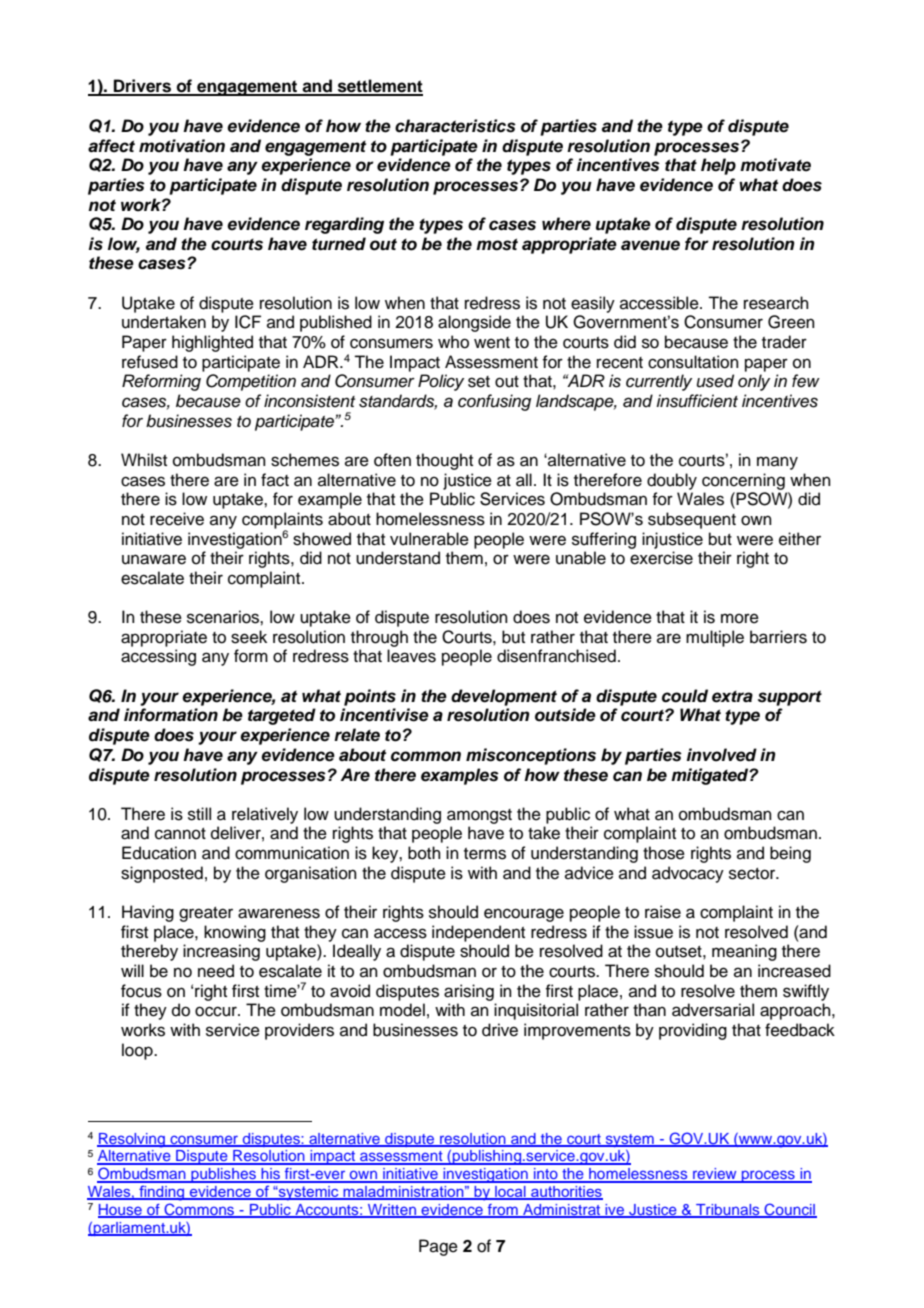  Describe the element at coordinates (485, 854) in the screenshot. I see `terms` at that location.
